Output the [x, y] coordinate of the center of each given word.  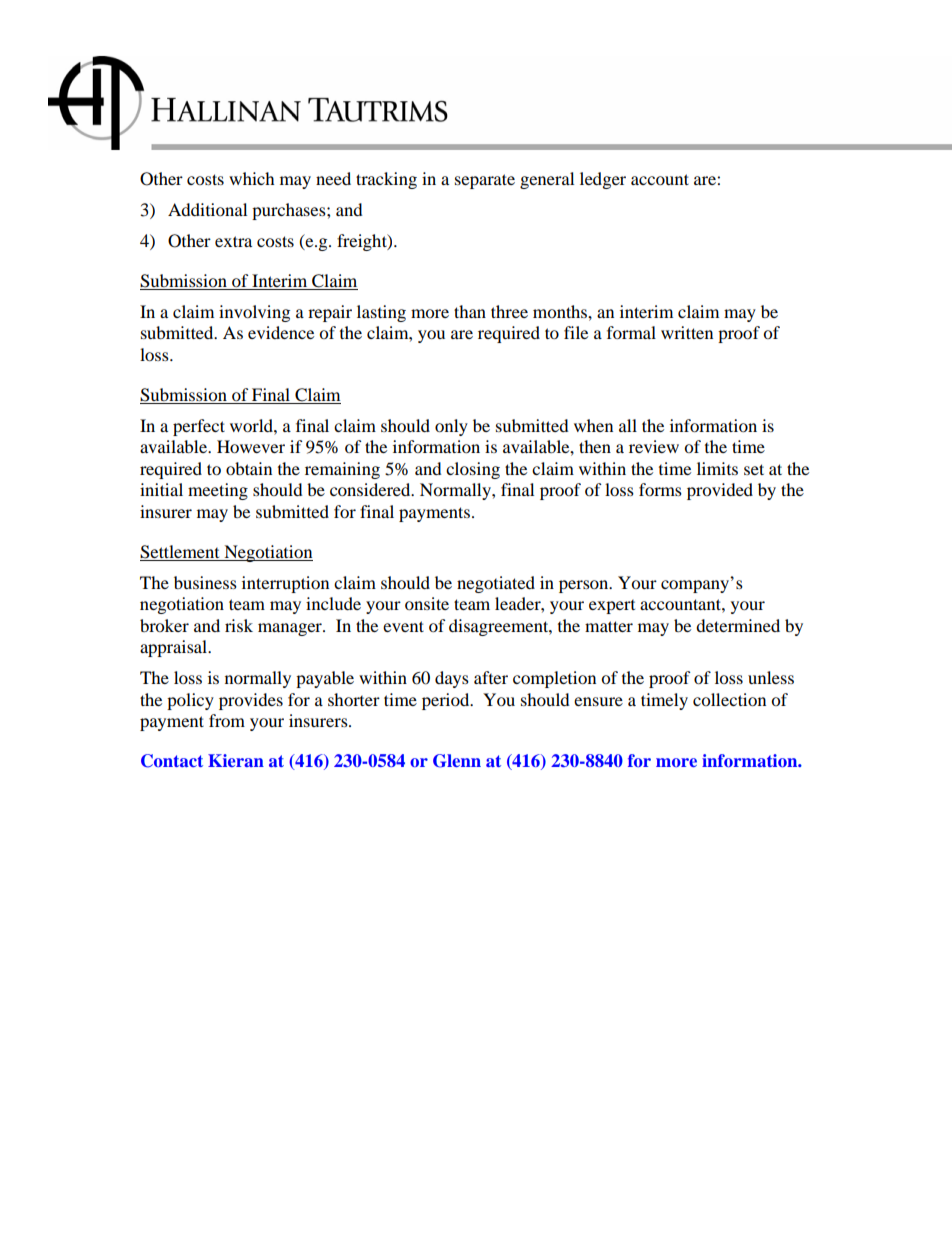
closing [473, 470]
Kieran [236, 760]
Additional [207, 209]
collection [729, 699]
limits [717, 468]
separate [485, 181]
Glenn [457, 761]
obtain [249, 468]
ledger [603, 180]
